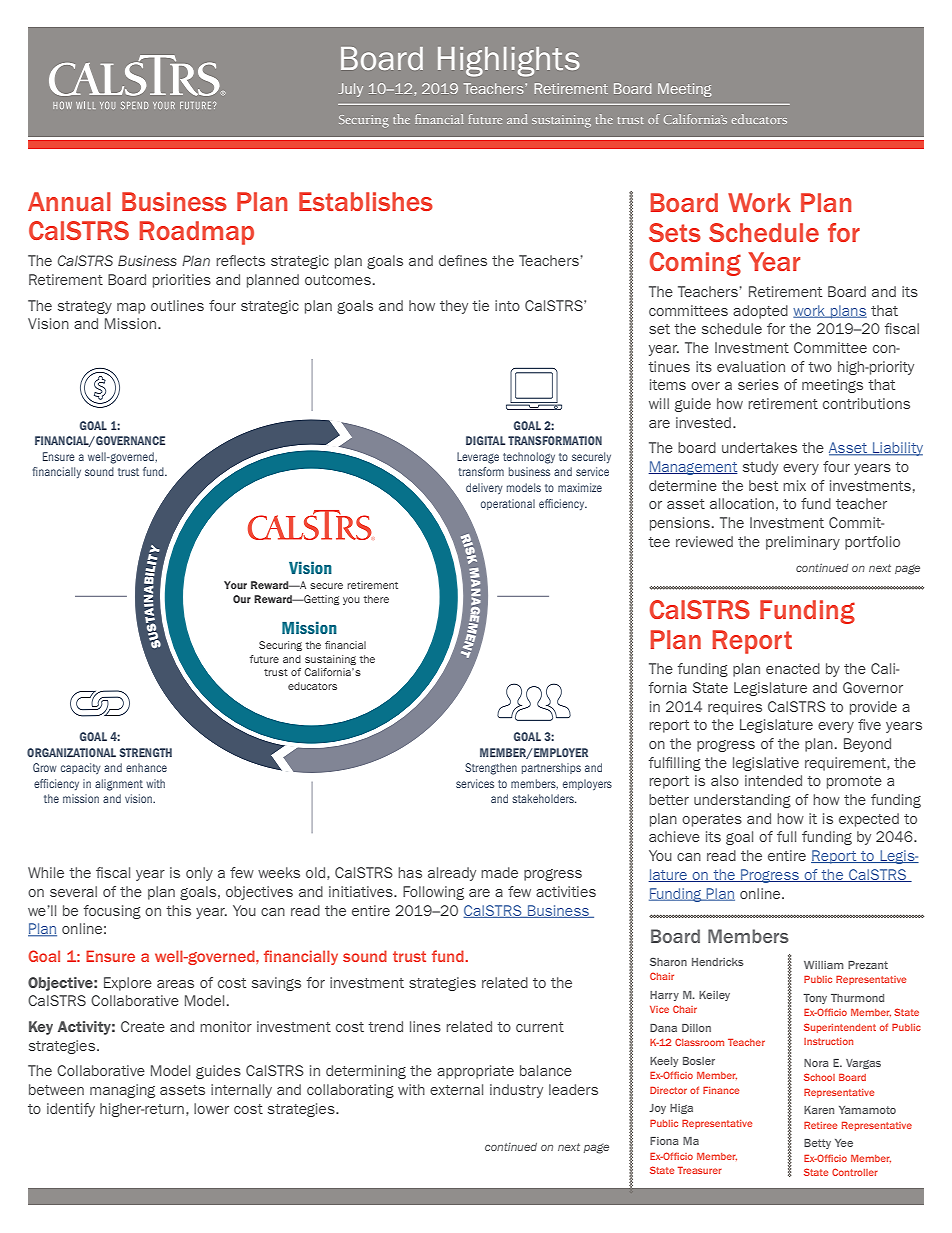 Image resolution: width=952 pixels, height=1233 pixels. I want to click on external, so click(456, 1089).
